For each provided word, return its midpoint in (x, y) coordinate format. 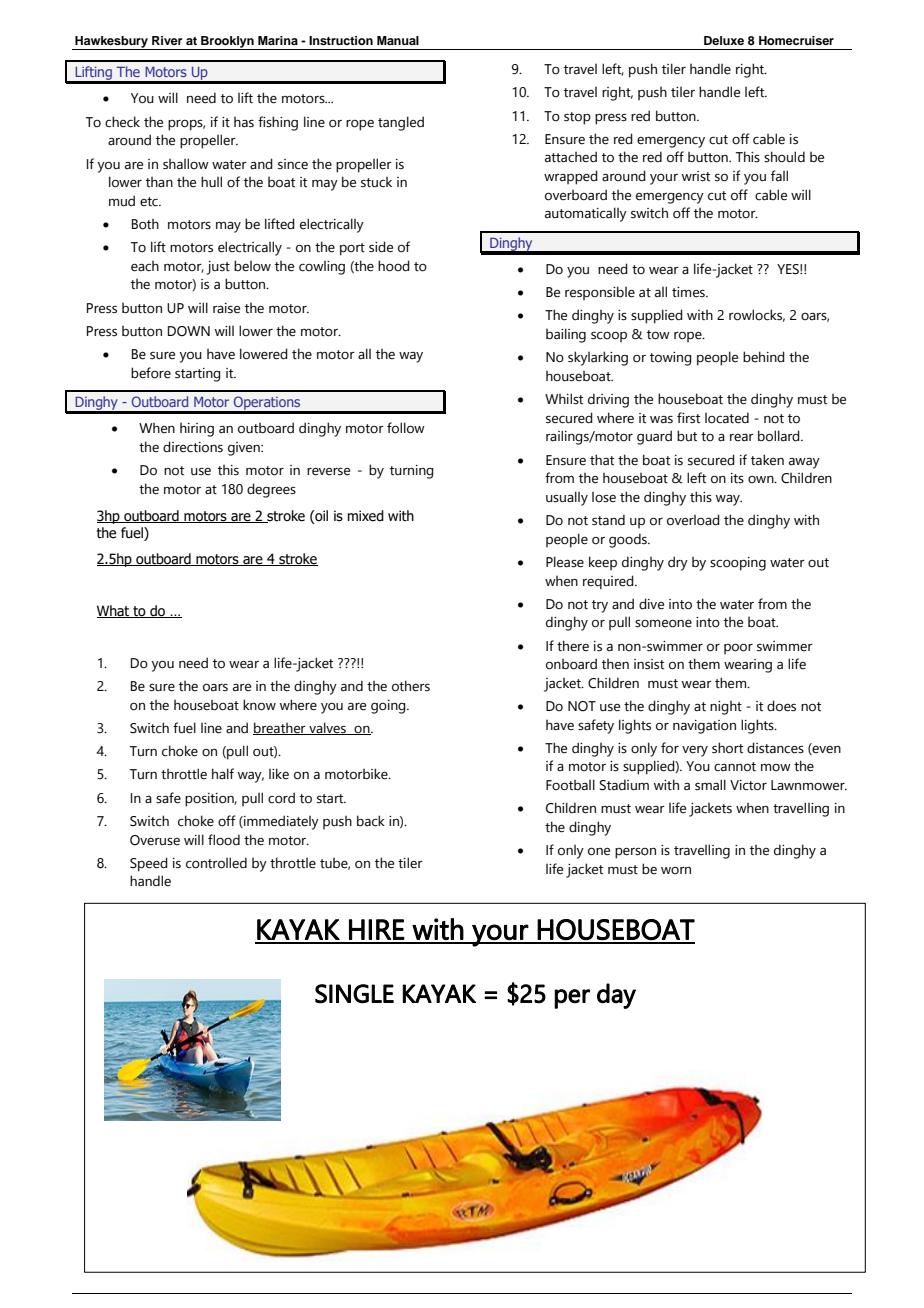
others (411, 686)
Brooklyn (227, 43)
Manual (398, 40)
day (616, 996)
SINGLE (354, 994)
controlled (216, 863)
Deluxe (724, 40)
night (726, 708)
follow (406, 428)
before (151, 373)
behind (764, 357)
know (259, 705)
